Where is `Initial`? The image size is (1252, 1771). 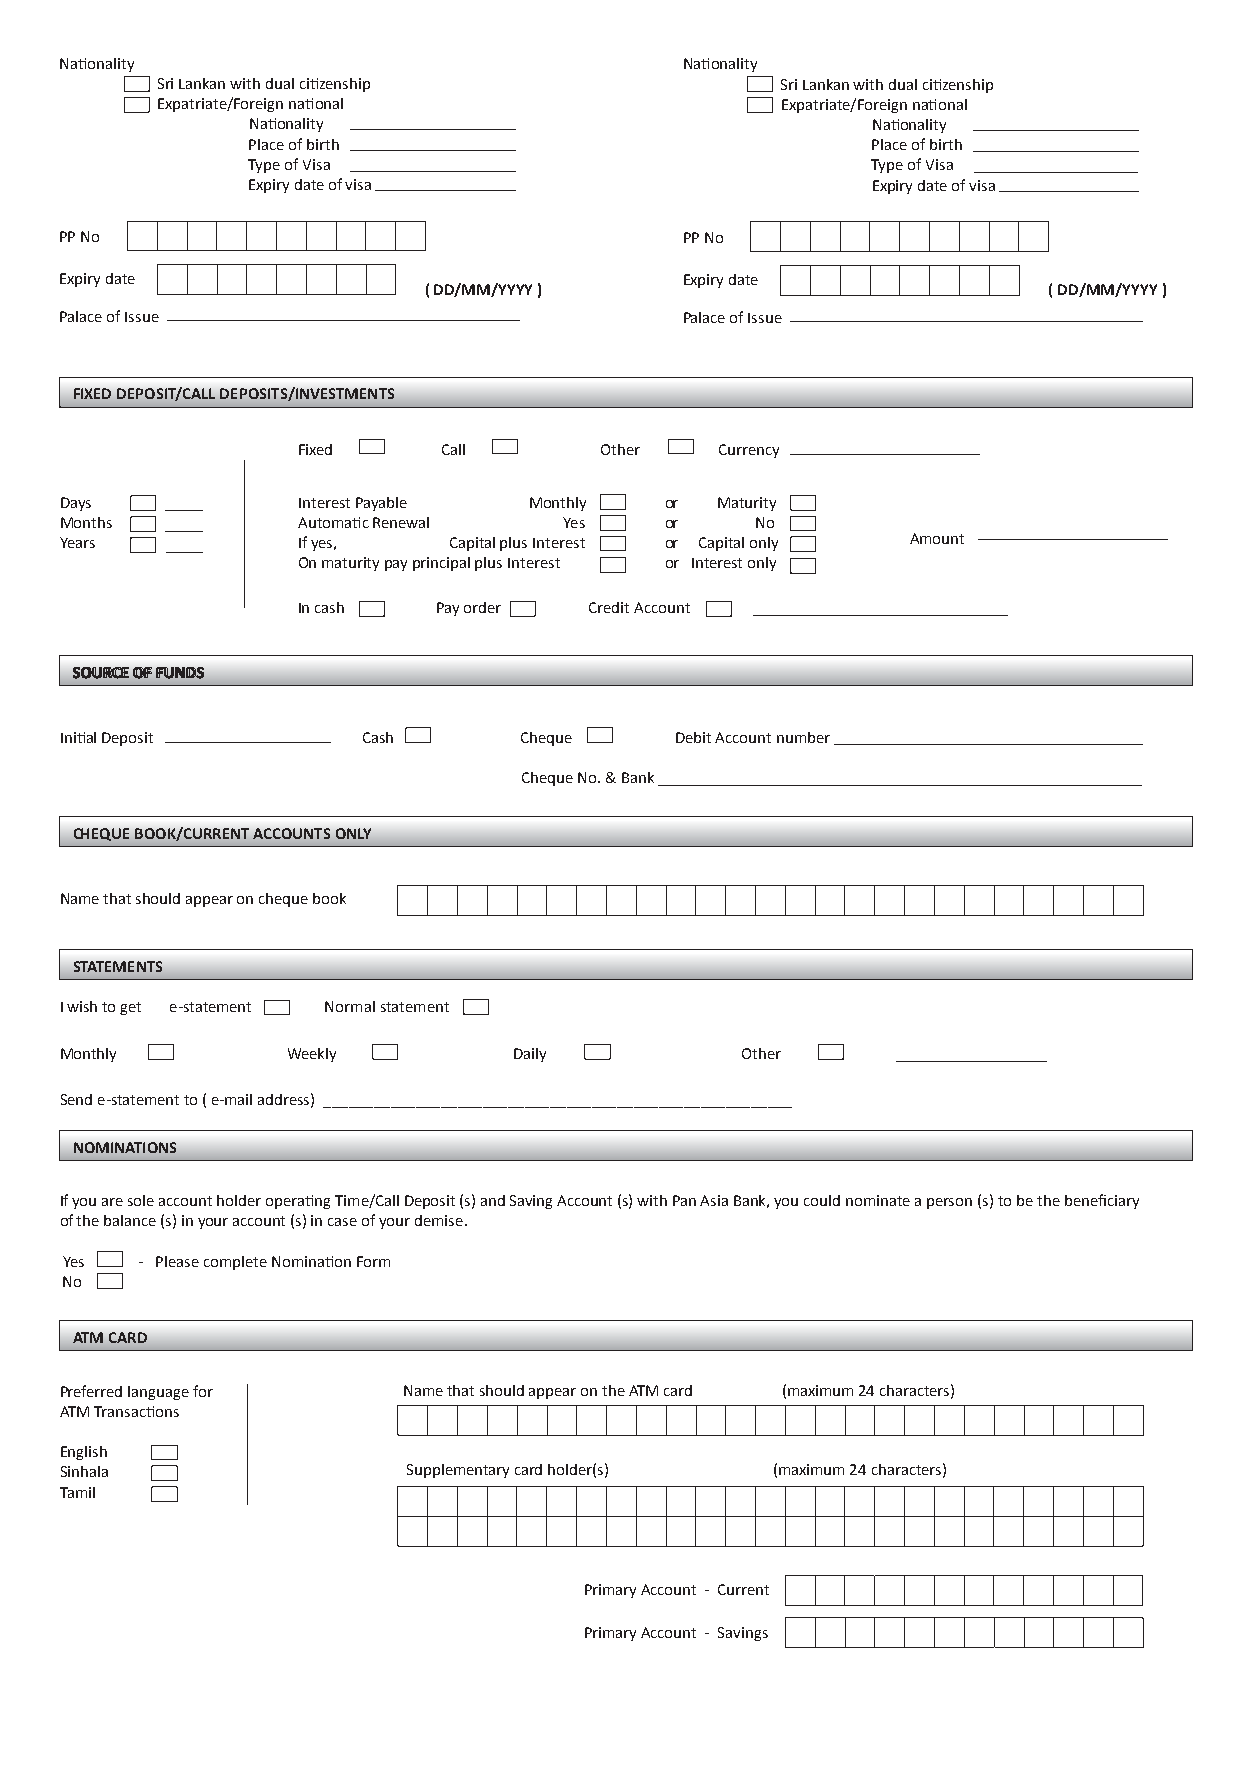
Initial is located at coordinates (78, 737).
